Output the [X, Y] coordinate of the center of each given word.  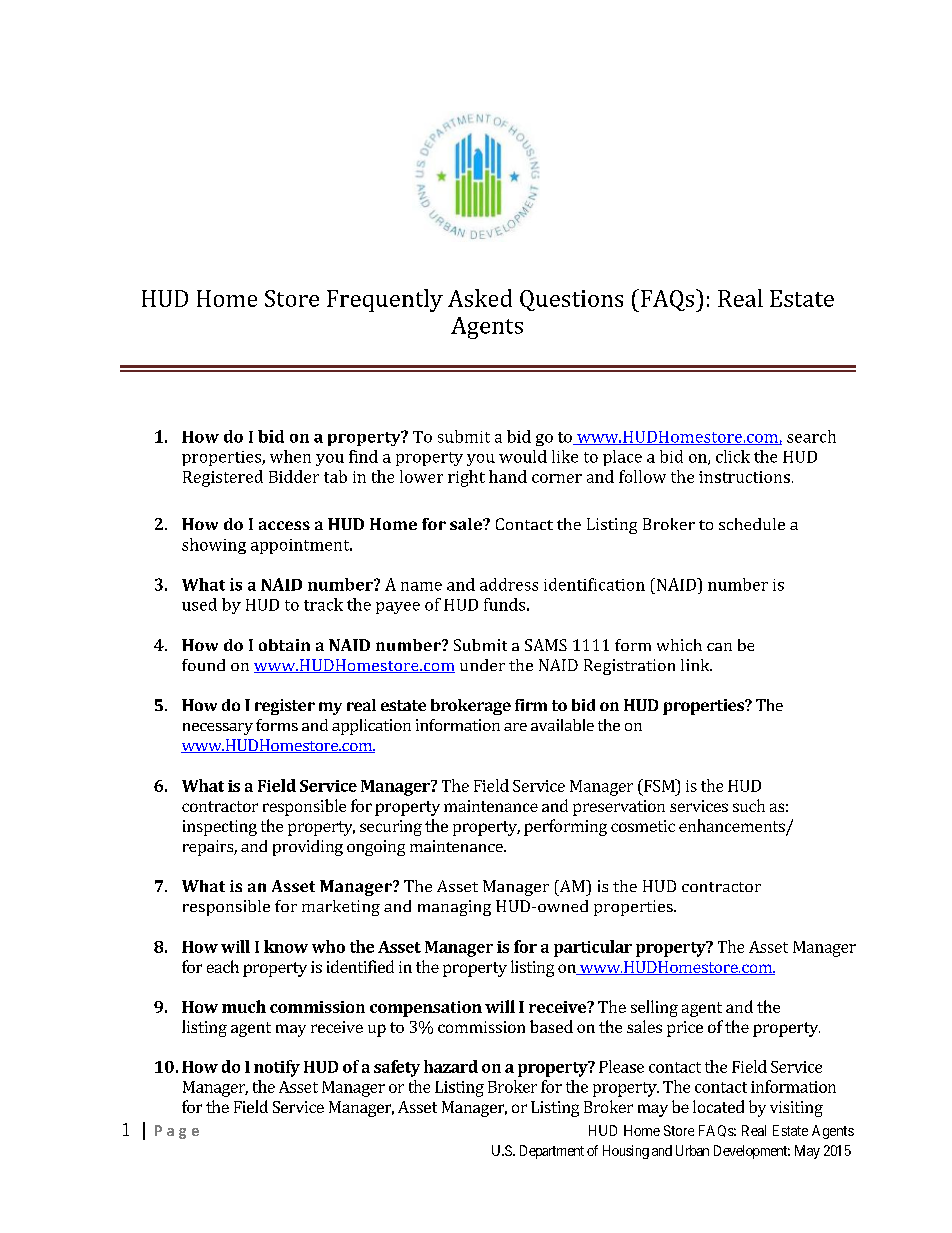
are [515, 727]
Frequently [385, 300]
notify [277, 1068]
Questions [571, 300]
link [696, 665]
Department [552, 1152]
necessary [218, 729]
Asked [480, 298]
